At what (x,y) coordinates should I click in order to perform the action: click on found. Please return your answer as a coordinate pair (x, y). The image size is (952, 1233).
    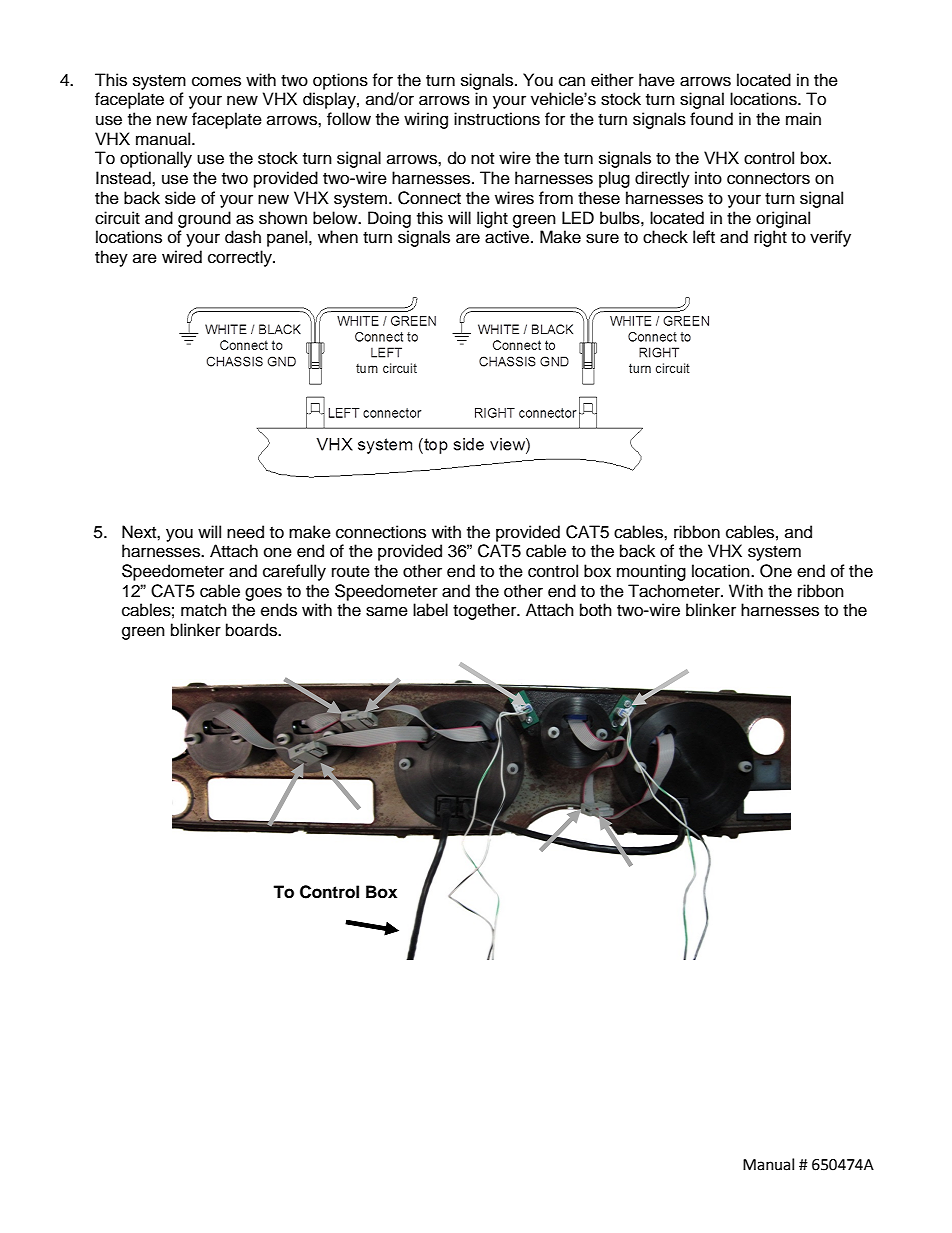
    Looking at the image, I should click on (711, 119).
